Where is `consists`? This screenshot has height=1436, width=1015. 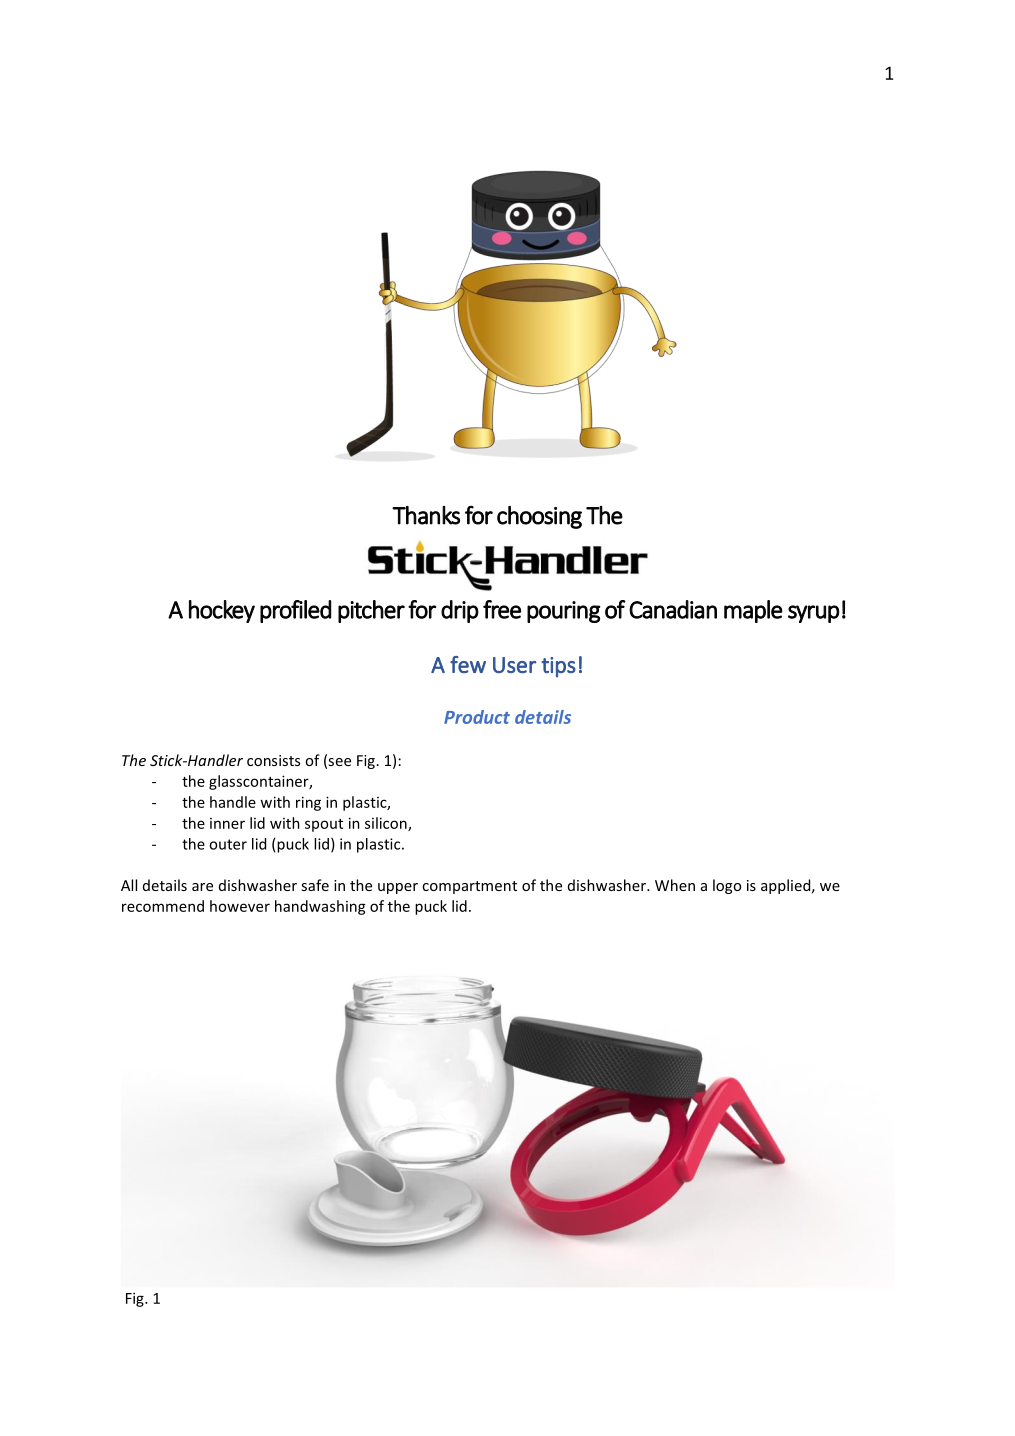
consists is located at coordinates (273, 760).
